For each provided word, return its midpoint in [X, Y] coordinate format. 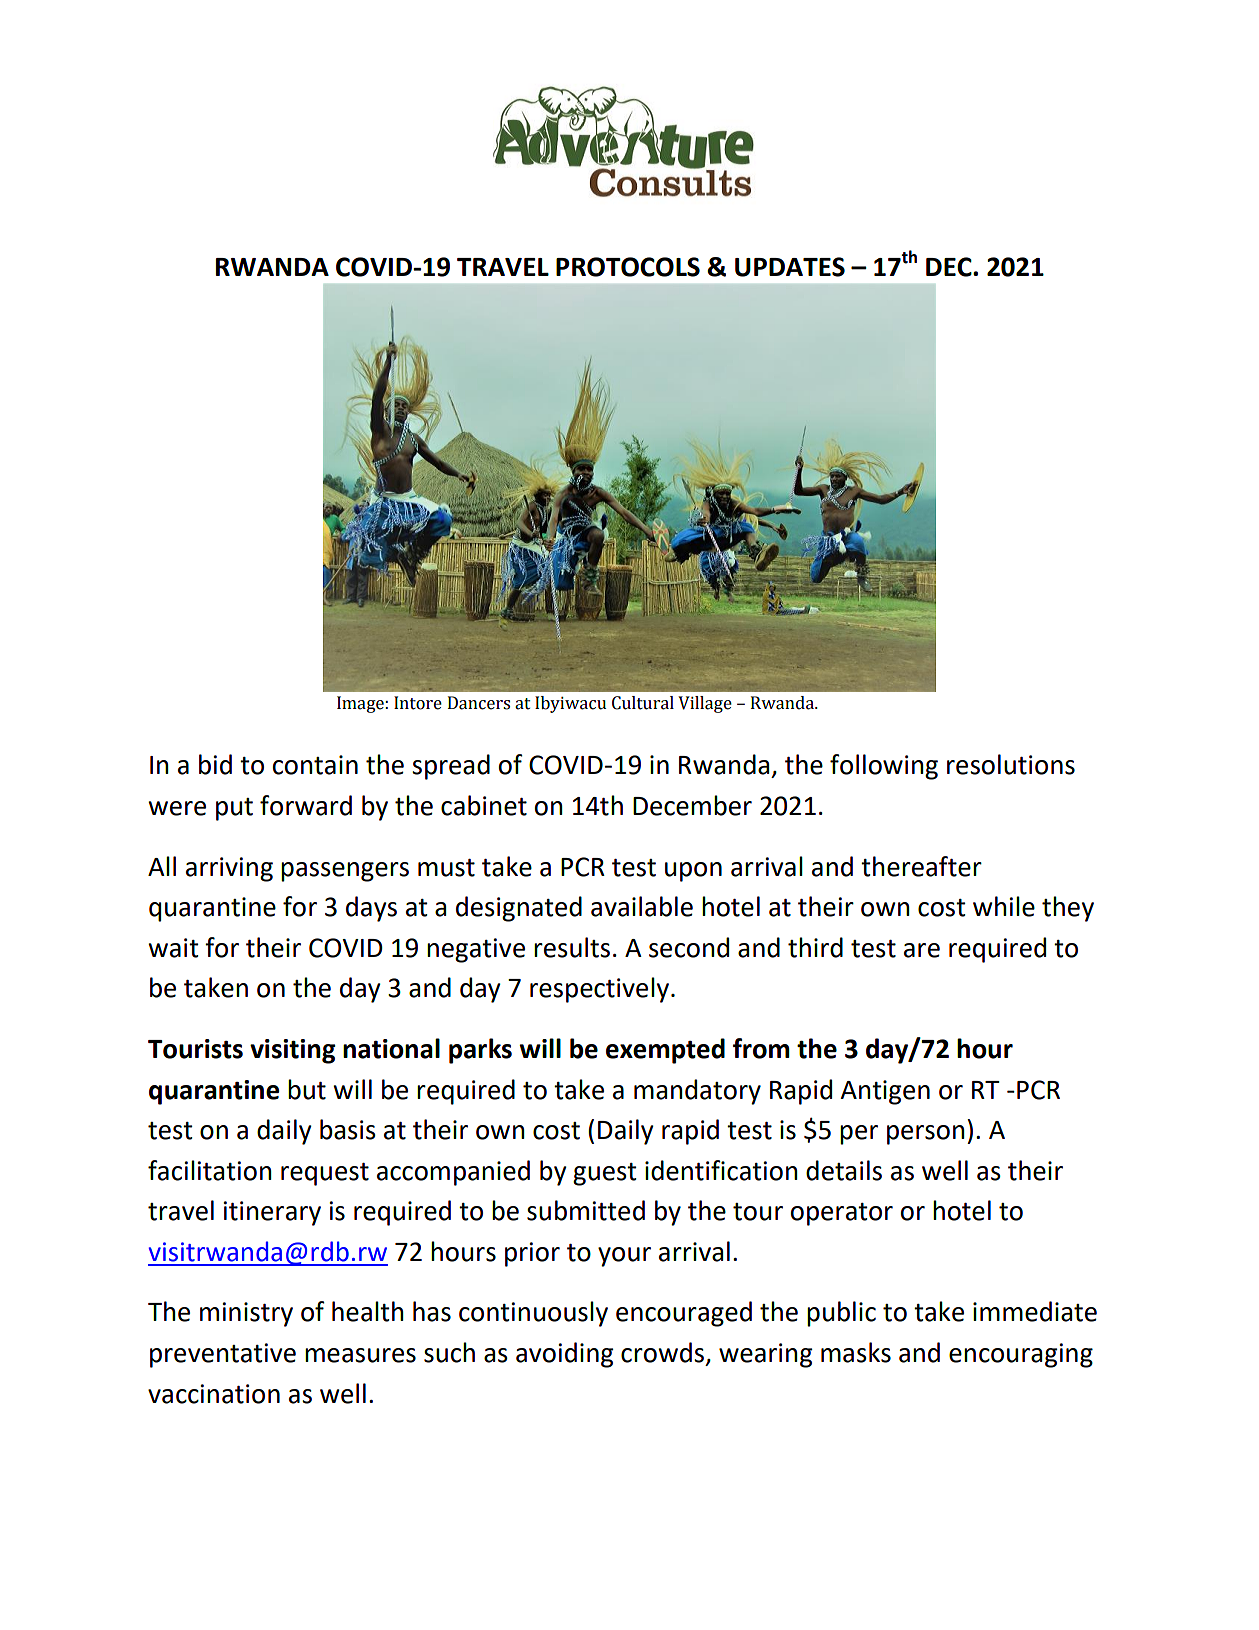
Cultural [643, 703]
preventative [223, 1355]
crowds [664, 1353]
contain [315, 765]
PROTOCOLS [628, 267]
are [922, 950]
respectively [599, 990]
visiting [293, 1051]
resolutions [1011, 764]
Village [705, 704]
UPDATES [790, 267]
